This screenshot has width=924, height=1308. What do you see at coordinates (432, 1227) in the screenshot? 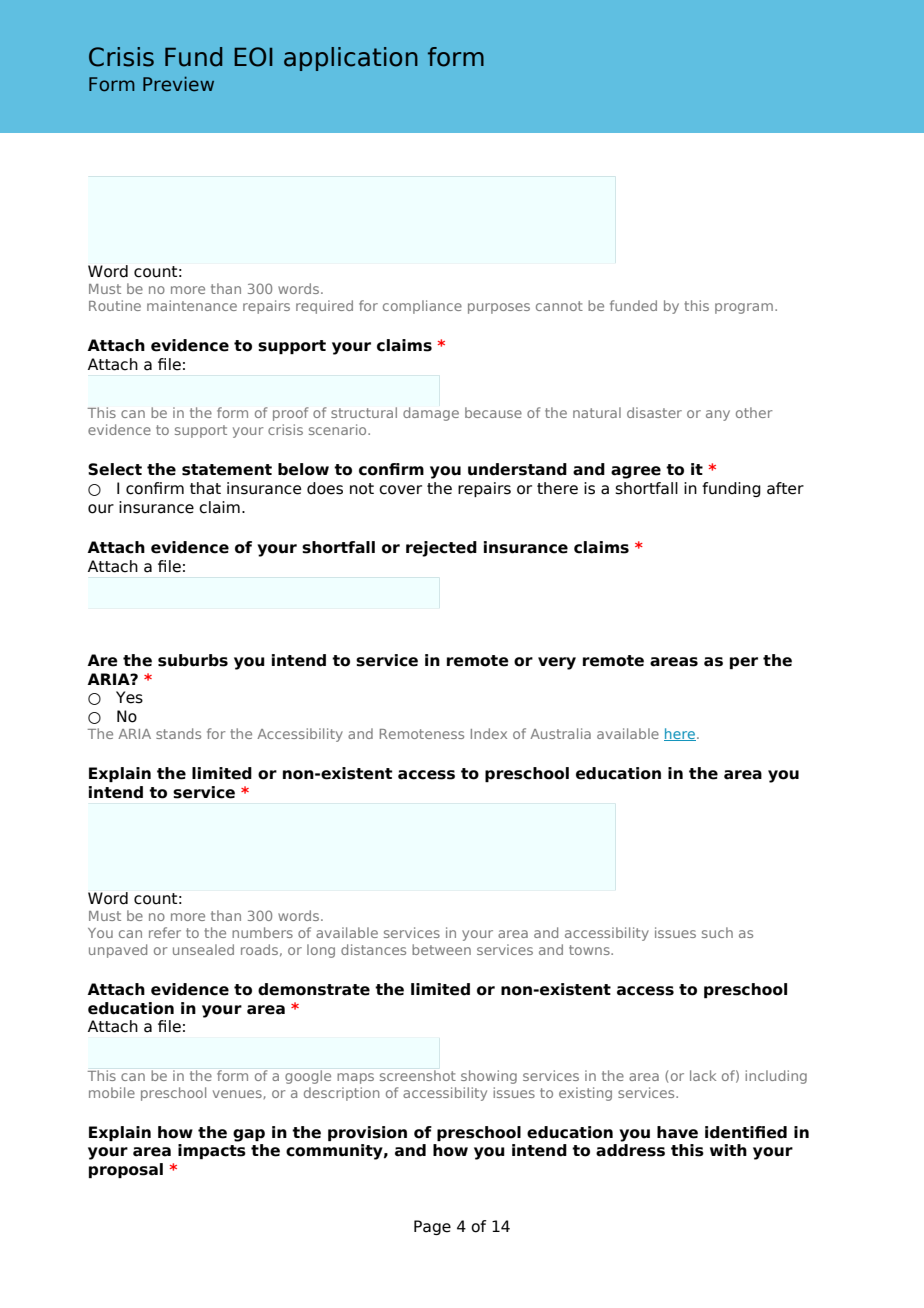
I see `Page` at bounding box center [432, 1227].
